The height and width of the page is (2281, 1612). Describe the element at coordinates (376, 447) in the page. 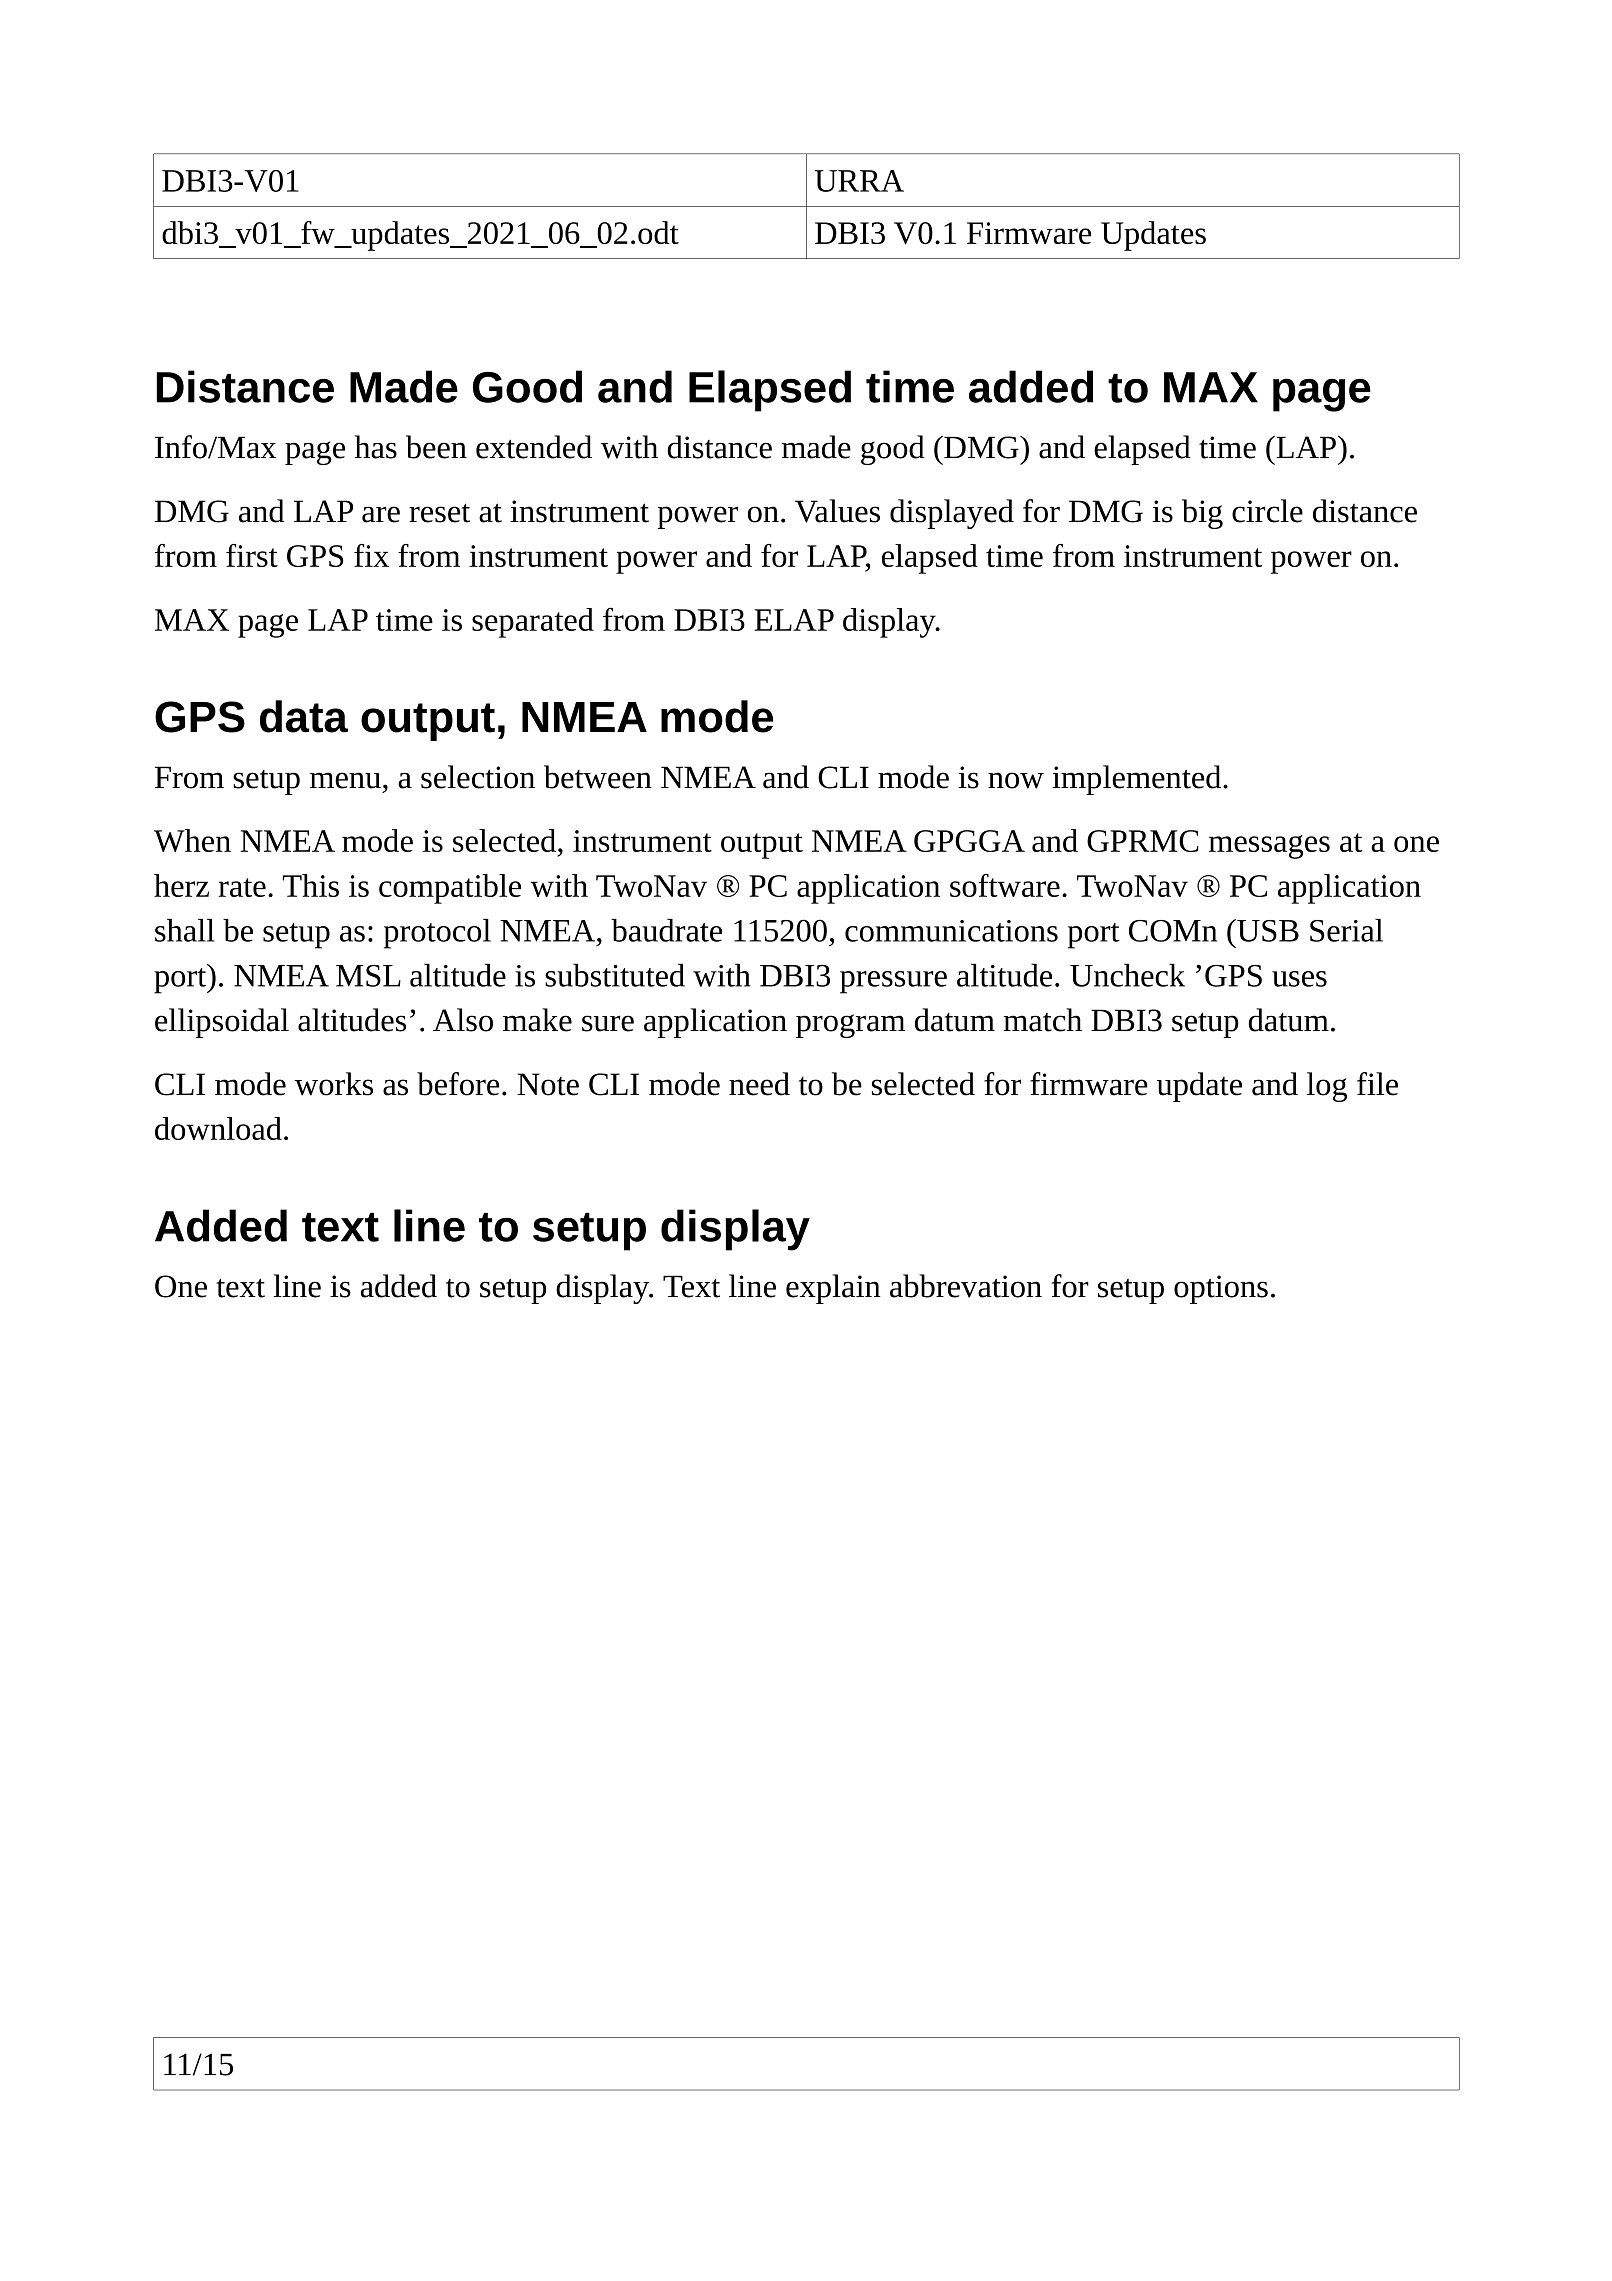

I see `has` at that location.
